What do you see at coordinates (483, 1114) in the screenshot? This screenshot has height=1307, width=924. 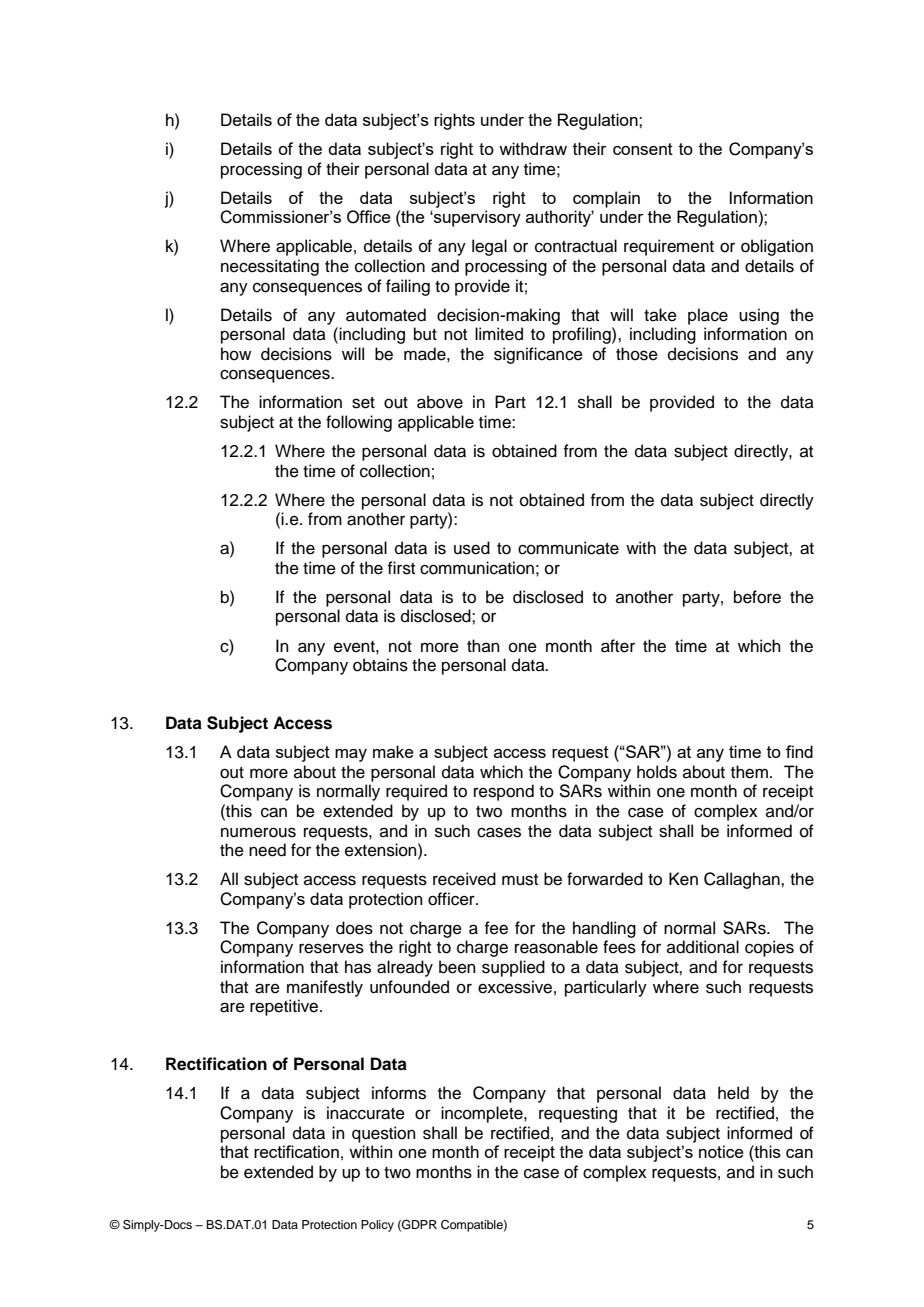 I see `incomplete` at bounding box center [483, 1114].
